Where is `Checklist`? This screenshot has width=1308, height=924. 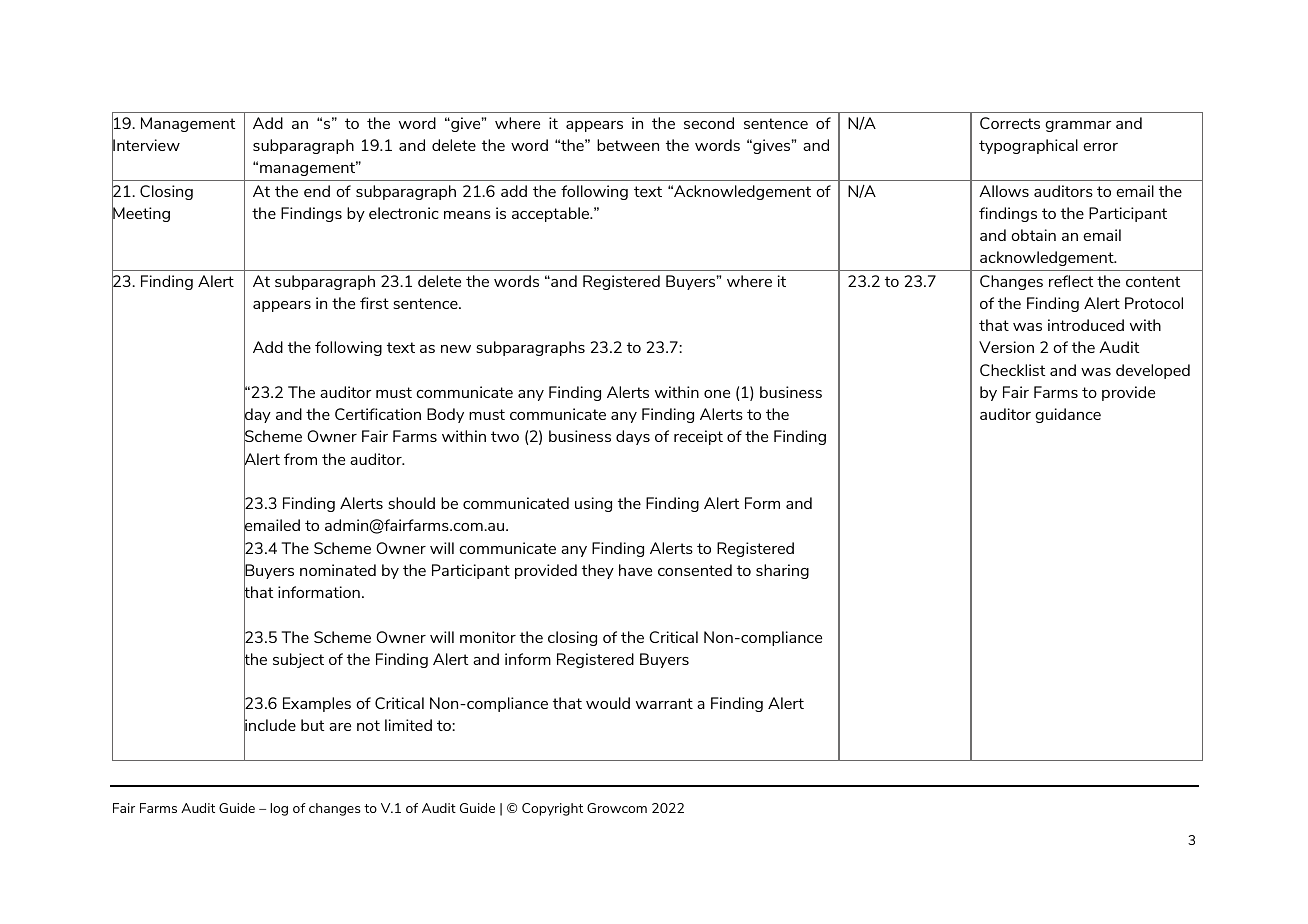 Checklist is located at coordinates (1012, 370).
